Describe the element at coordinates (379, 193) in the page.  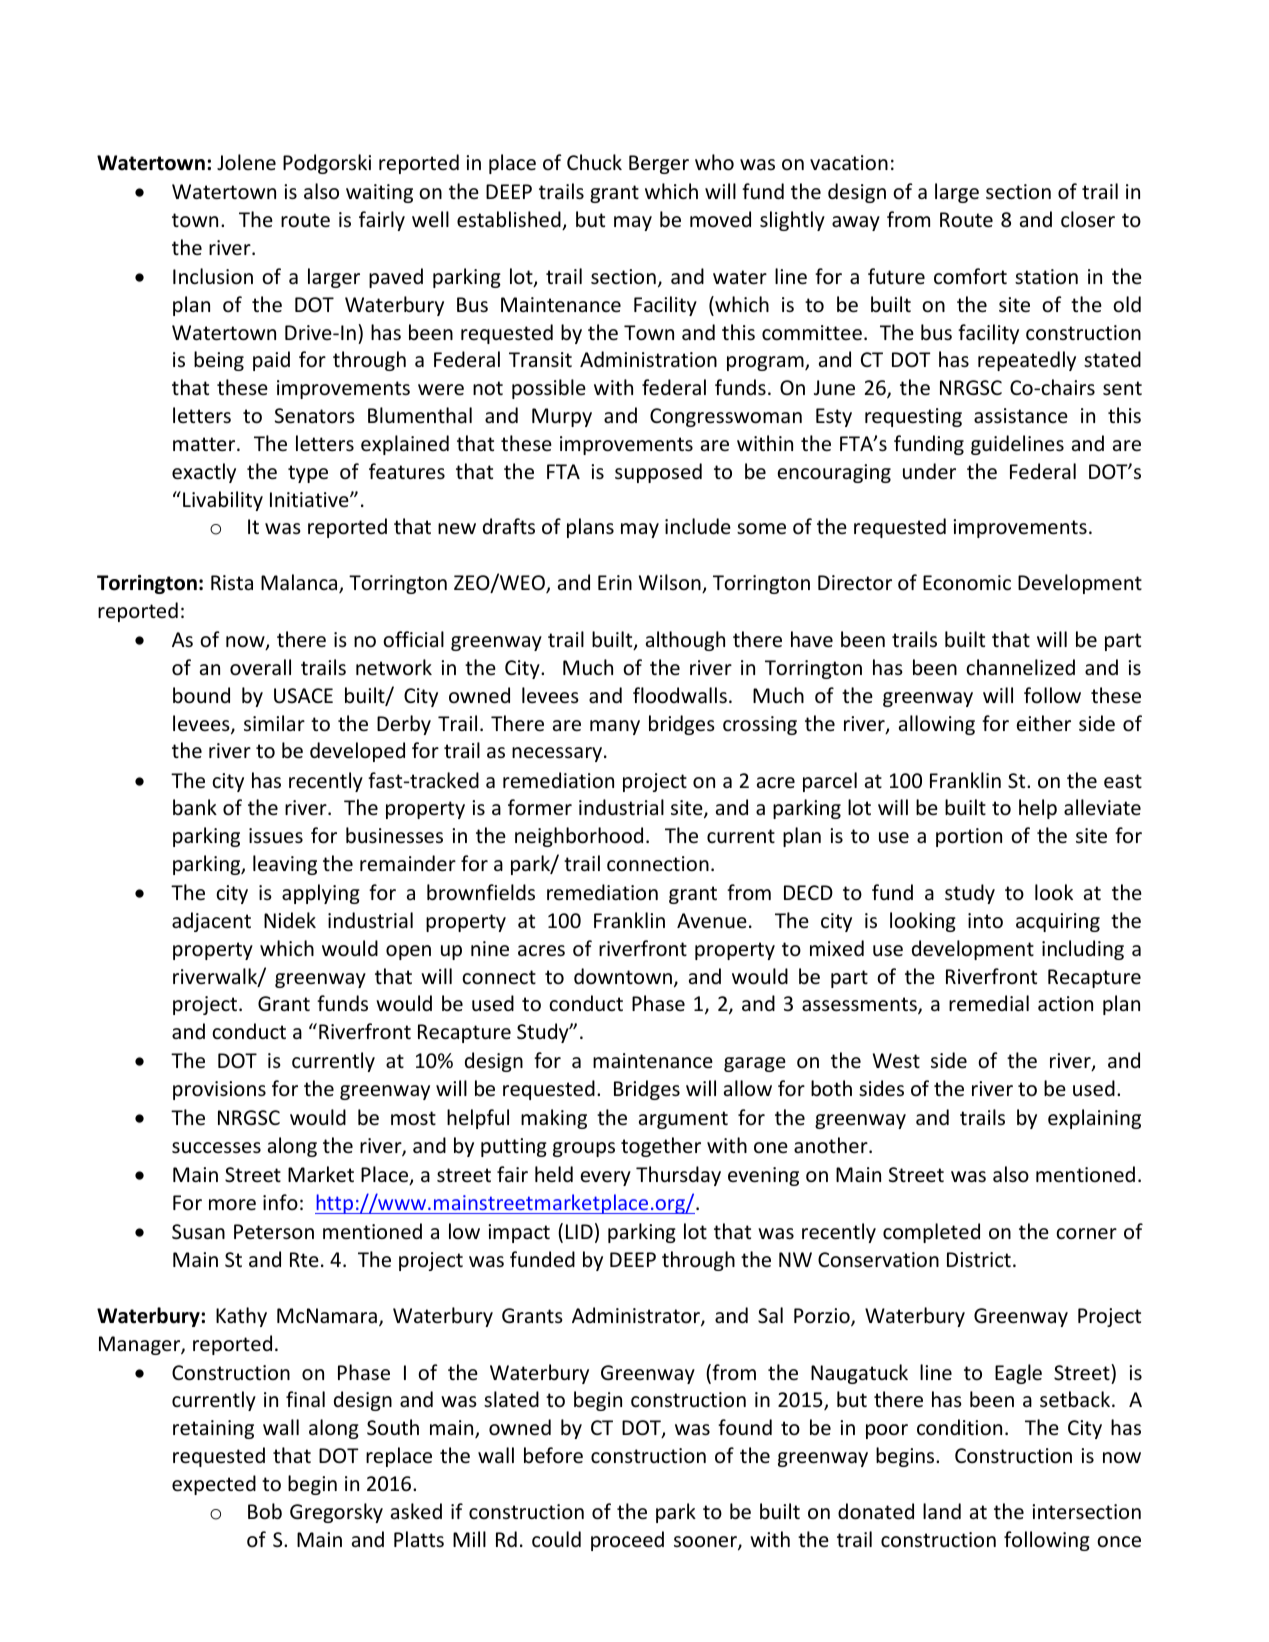
I see `waiting` at that location.
